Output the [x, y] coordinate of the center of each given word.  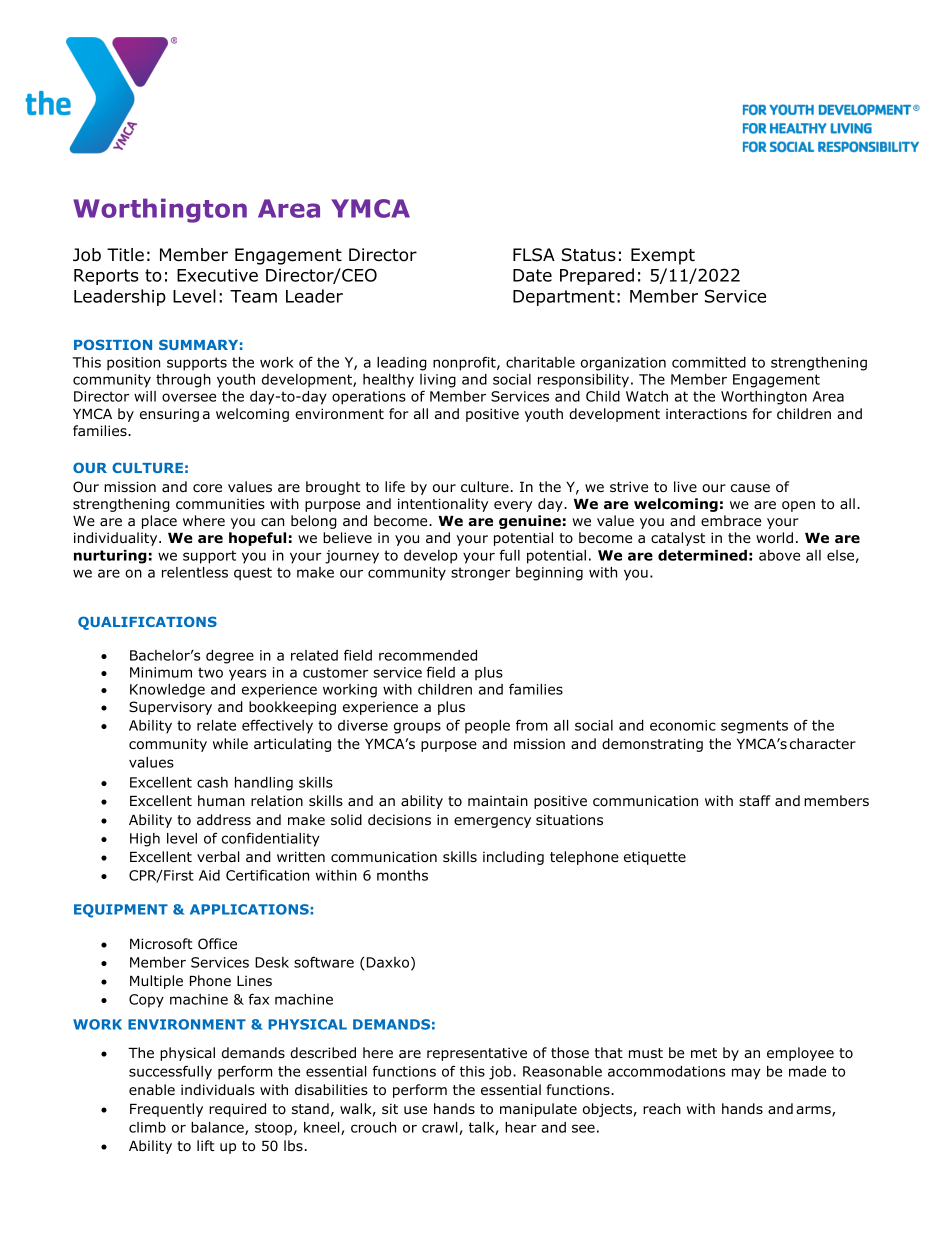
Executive [217, 275]
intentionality [443, 505]
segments [754, 727]
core [207, 488]
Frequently [166, 1110]
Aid [209, 875]
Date [532, 275]
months [402, 875]
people [487, 727]
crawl [441, 1128]
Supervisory [170, 708]
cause [750, 488]
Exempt [663, 256]
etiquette [655, 858]
